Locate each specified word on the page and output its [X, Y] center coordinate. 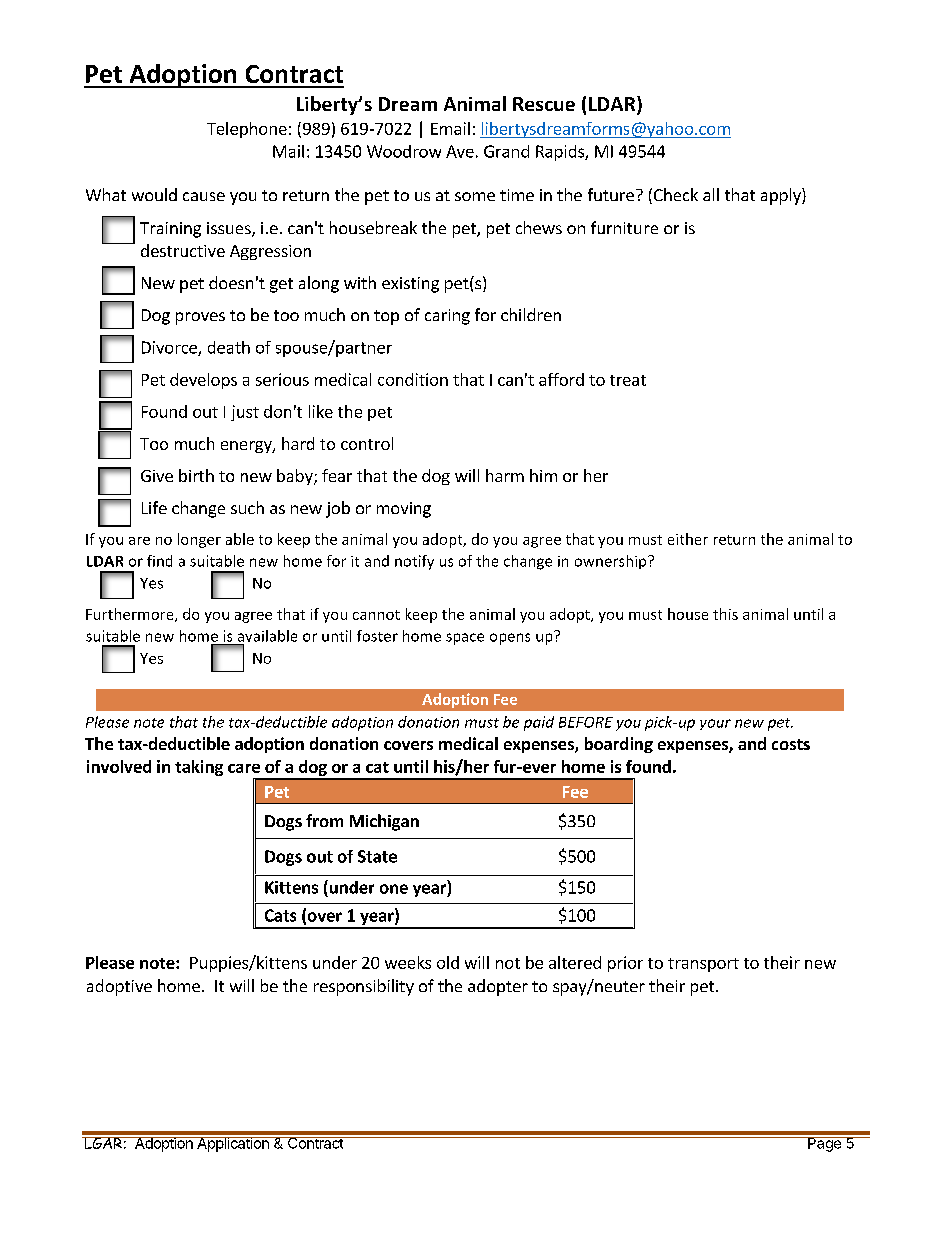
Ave [460, 151]
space [465, 639]
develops [203, 381]
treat [628, 380]
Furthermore [131, 615]
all [711, 194]
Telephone [247, 130]
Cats [280, 915]
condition [413, 379]
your [715, 724]
